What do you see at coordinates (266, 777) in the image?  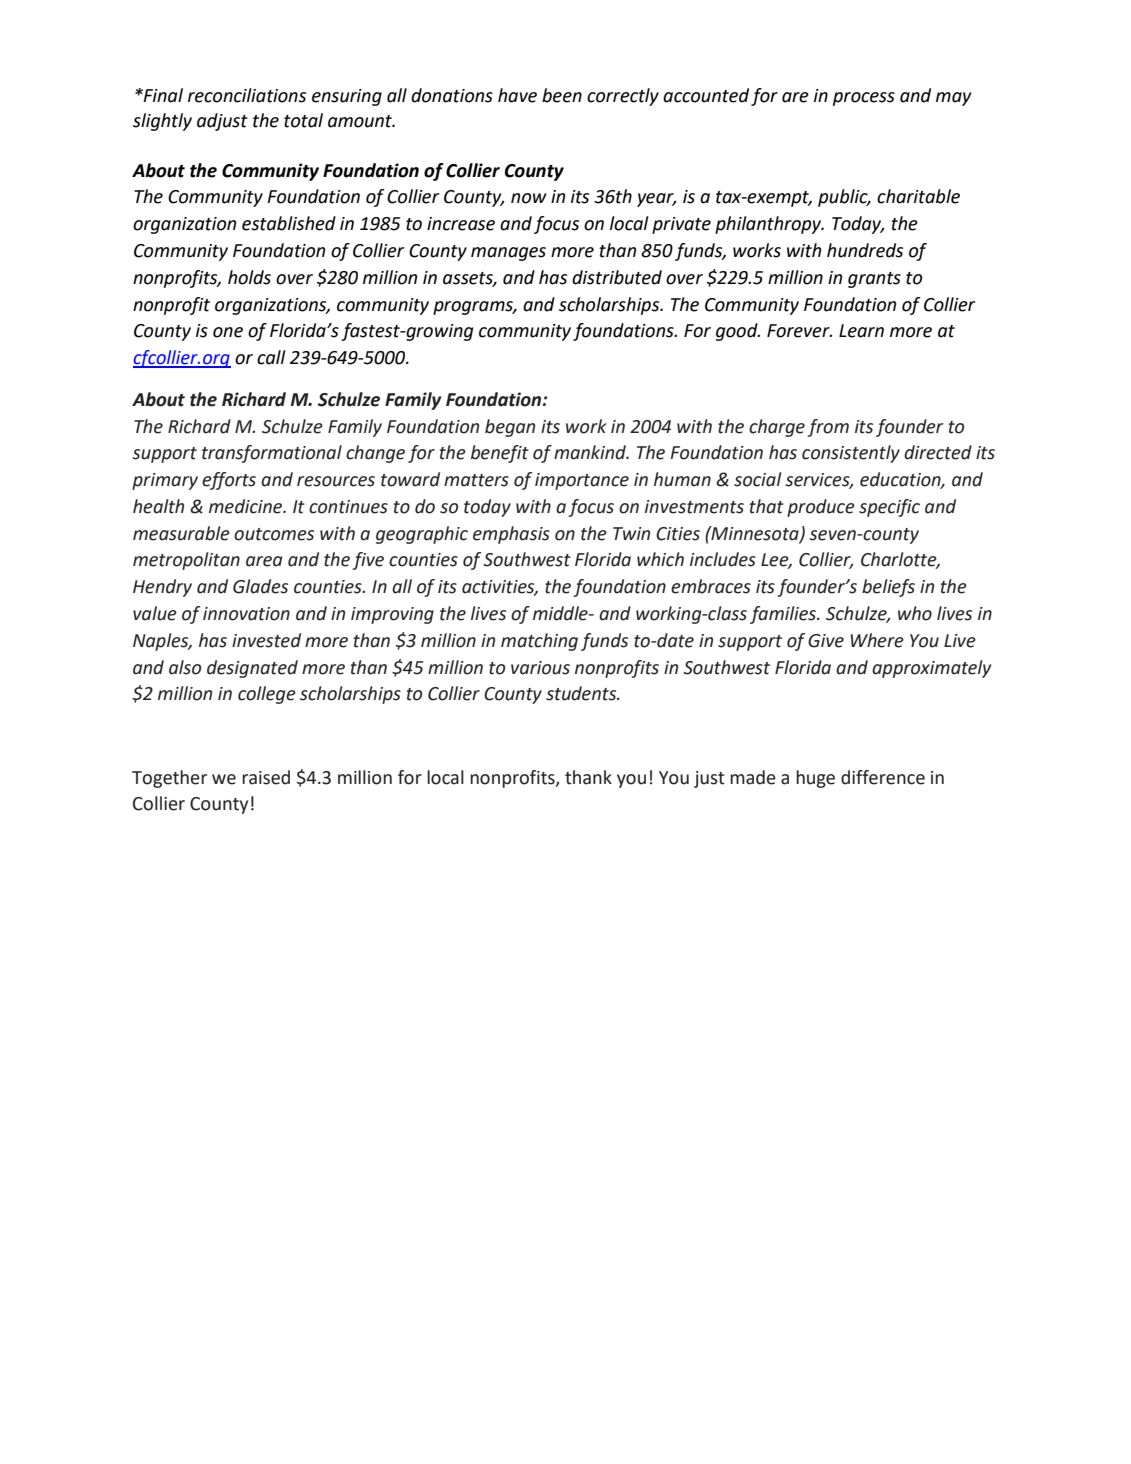 I see `raised` at bounding box center [266, 777].
